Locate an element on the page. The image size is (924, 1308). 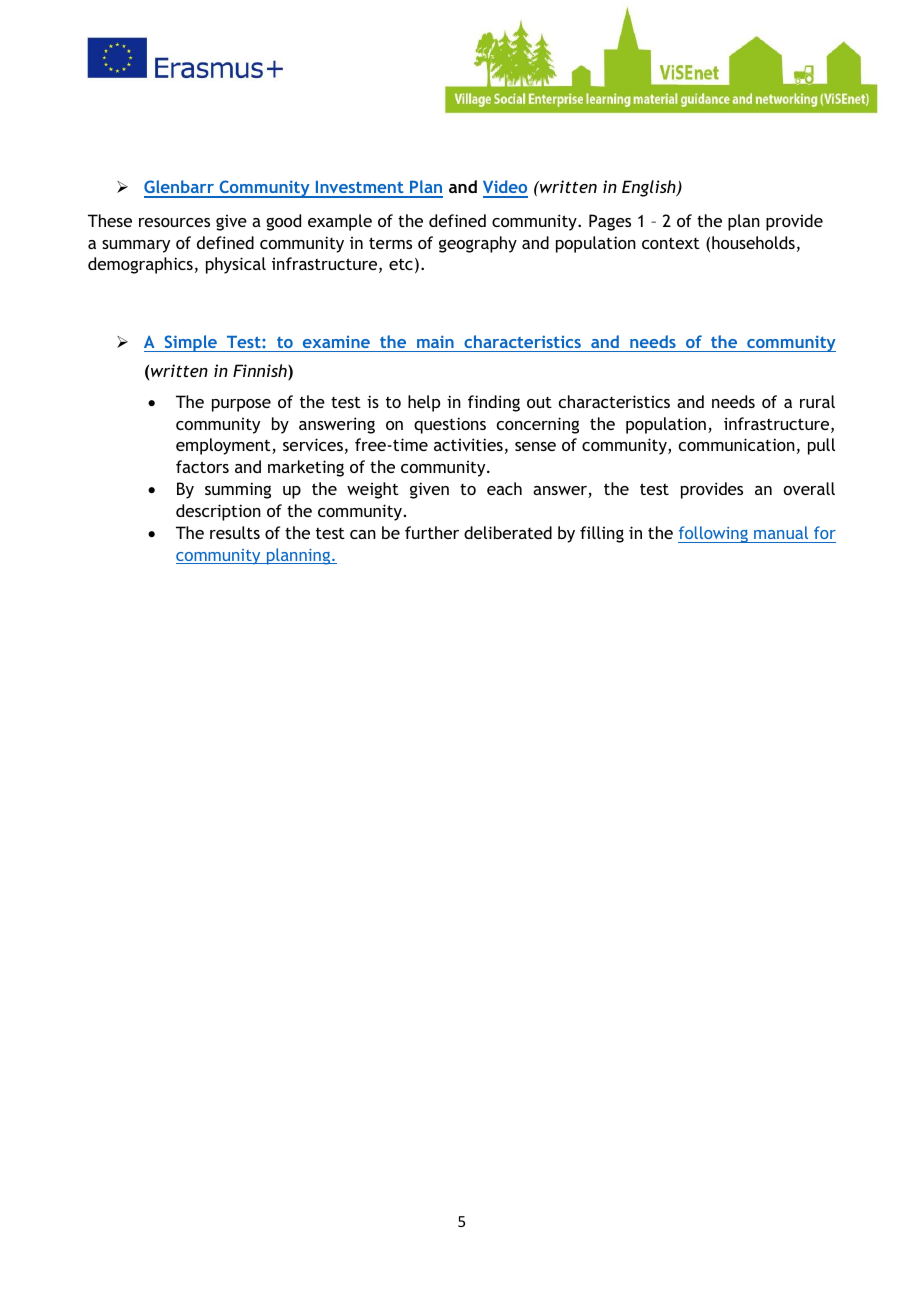
out is located at coordinates (539, 402).
